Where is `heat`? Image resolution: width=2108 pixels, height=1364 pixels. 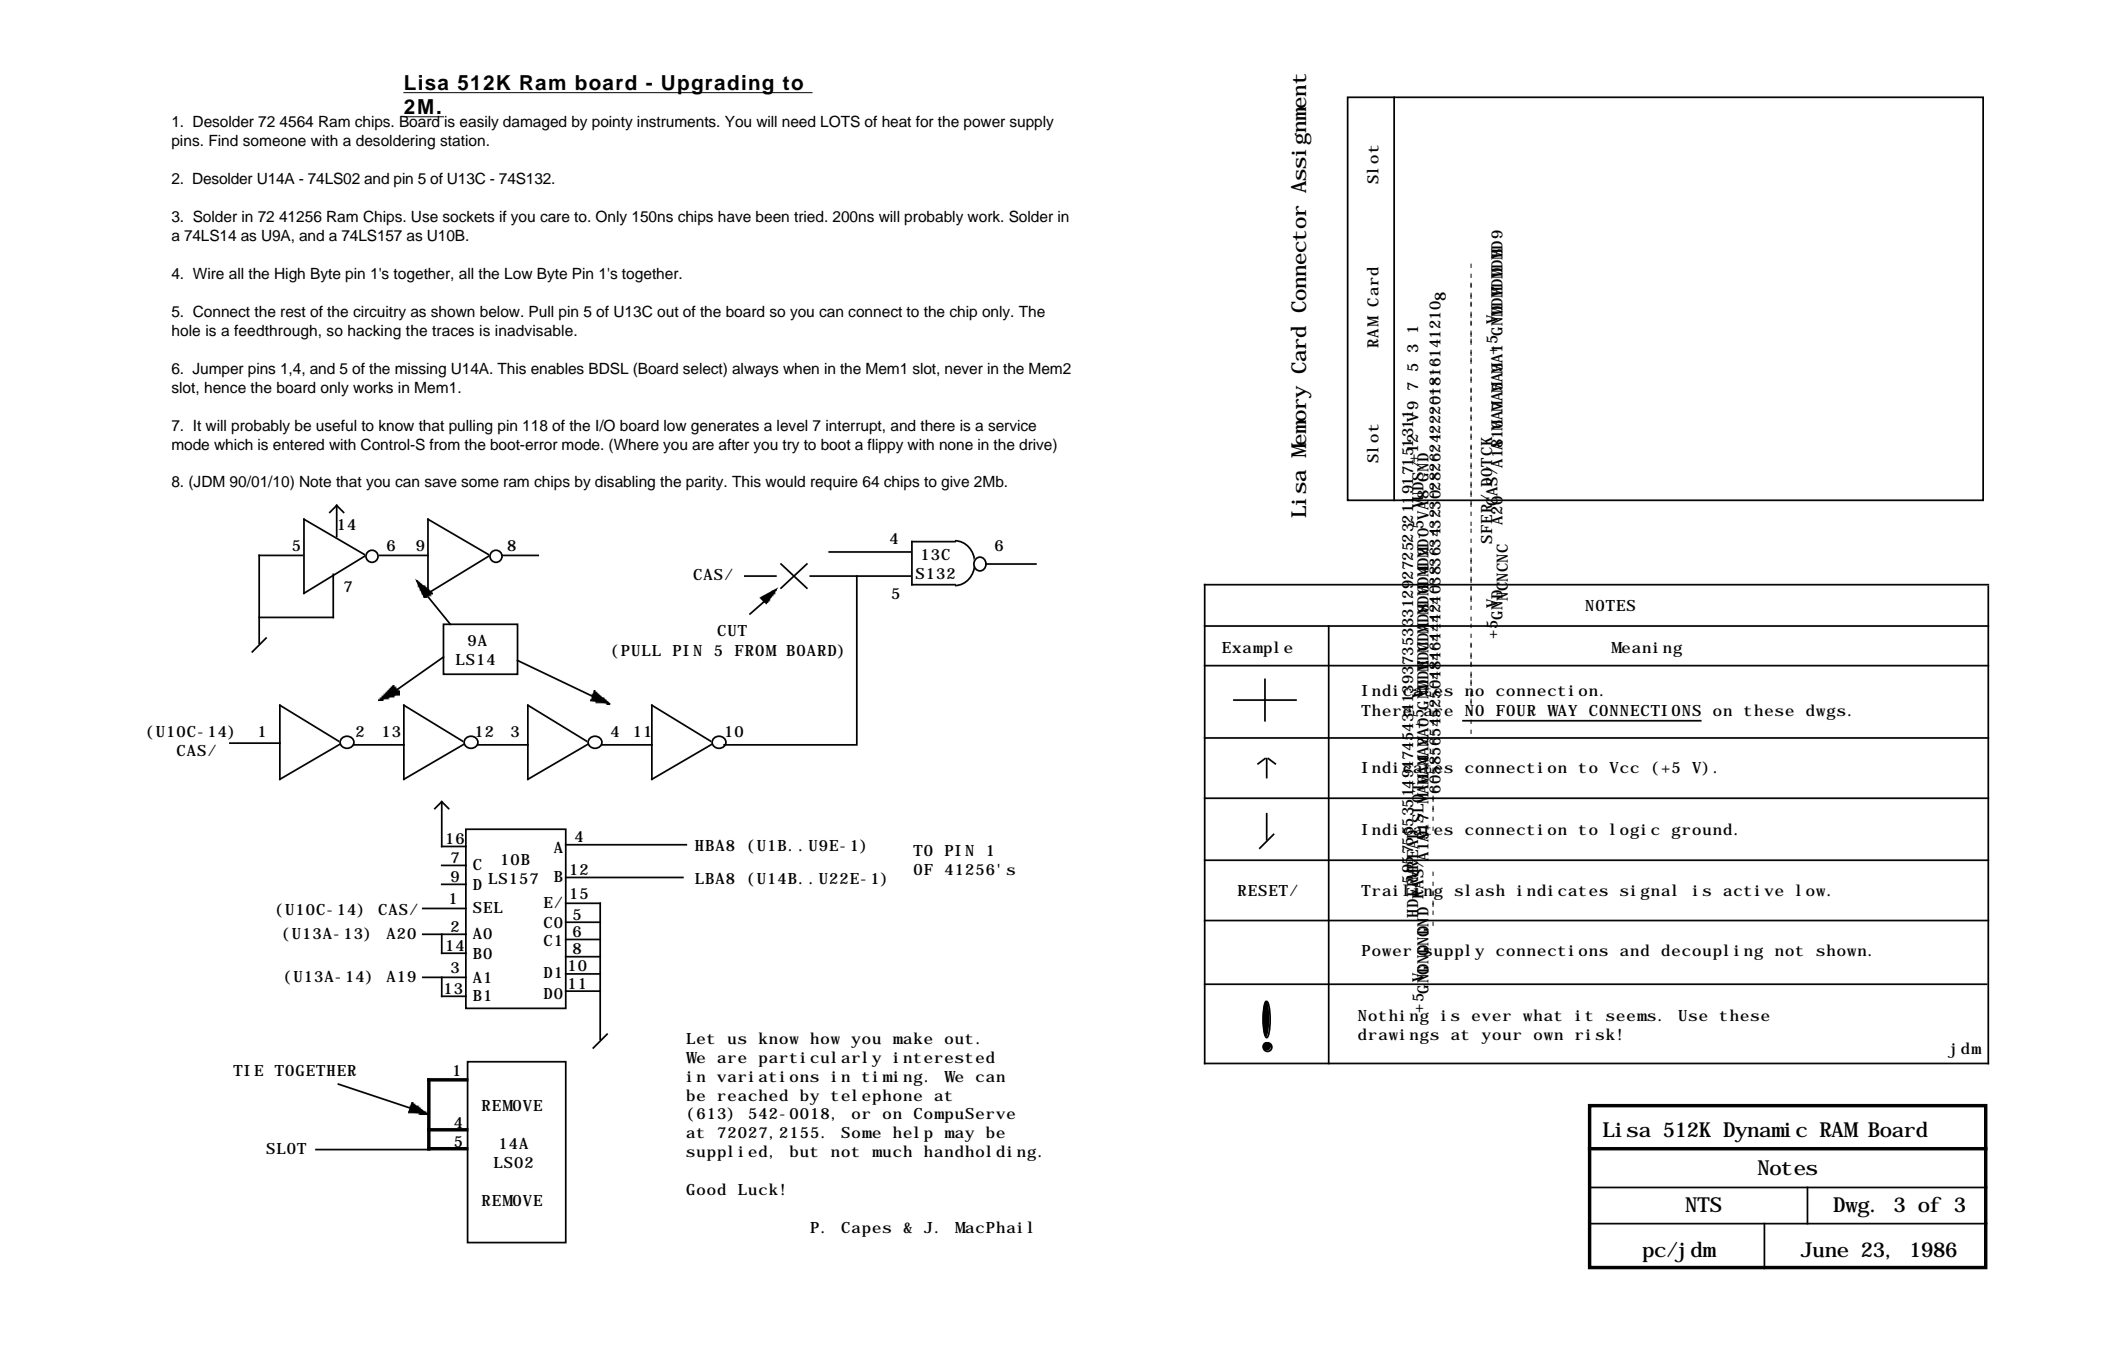
heat is located at coordinates (896, 122).
